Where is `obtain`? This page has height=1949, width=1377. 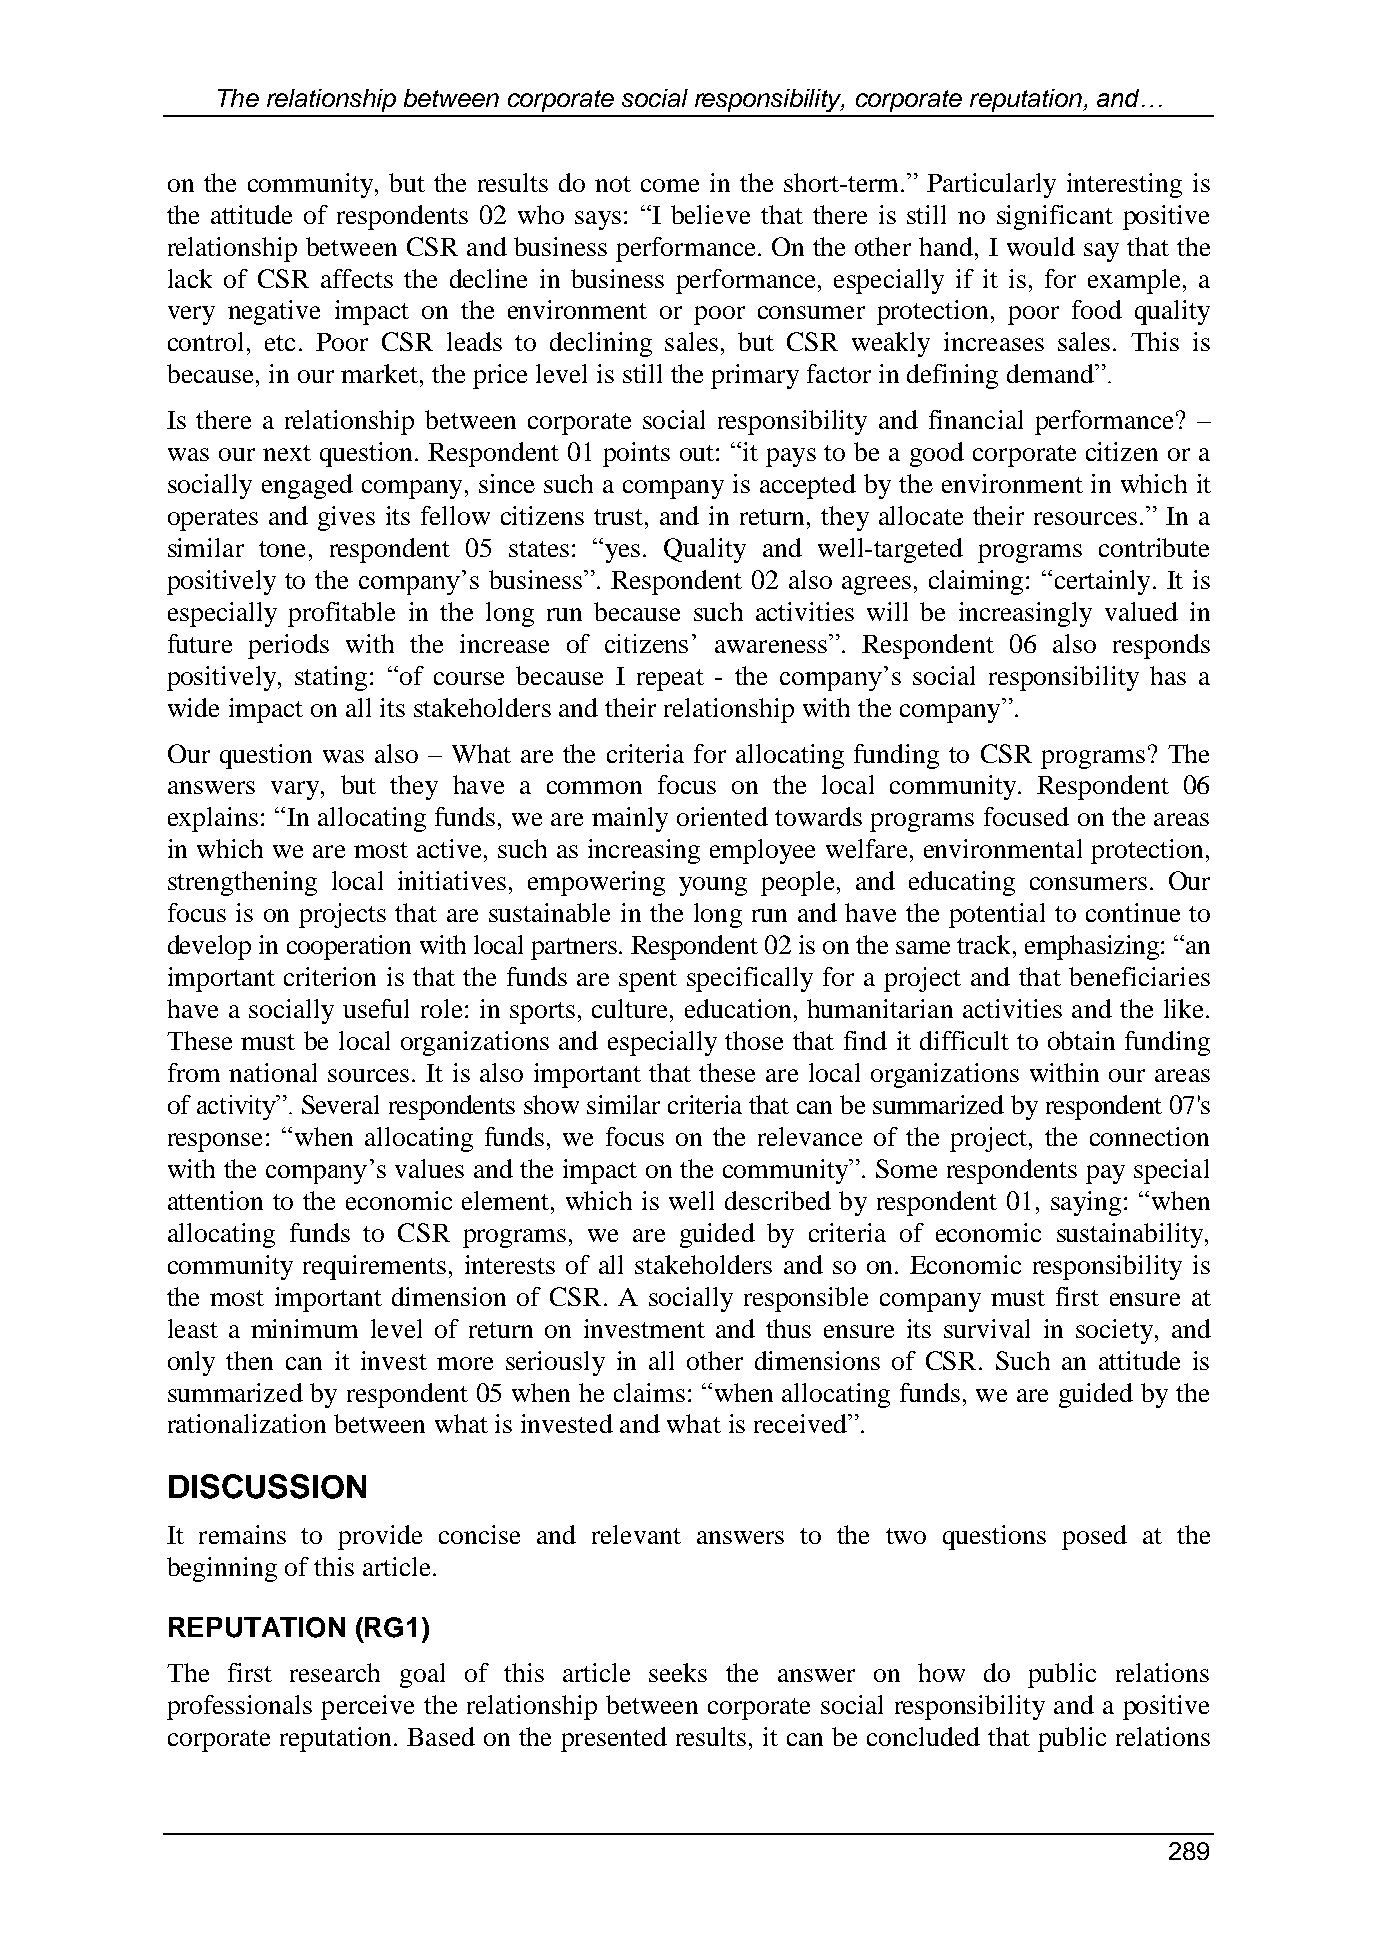
obtain is located at coordinates (1081, 1040).
